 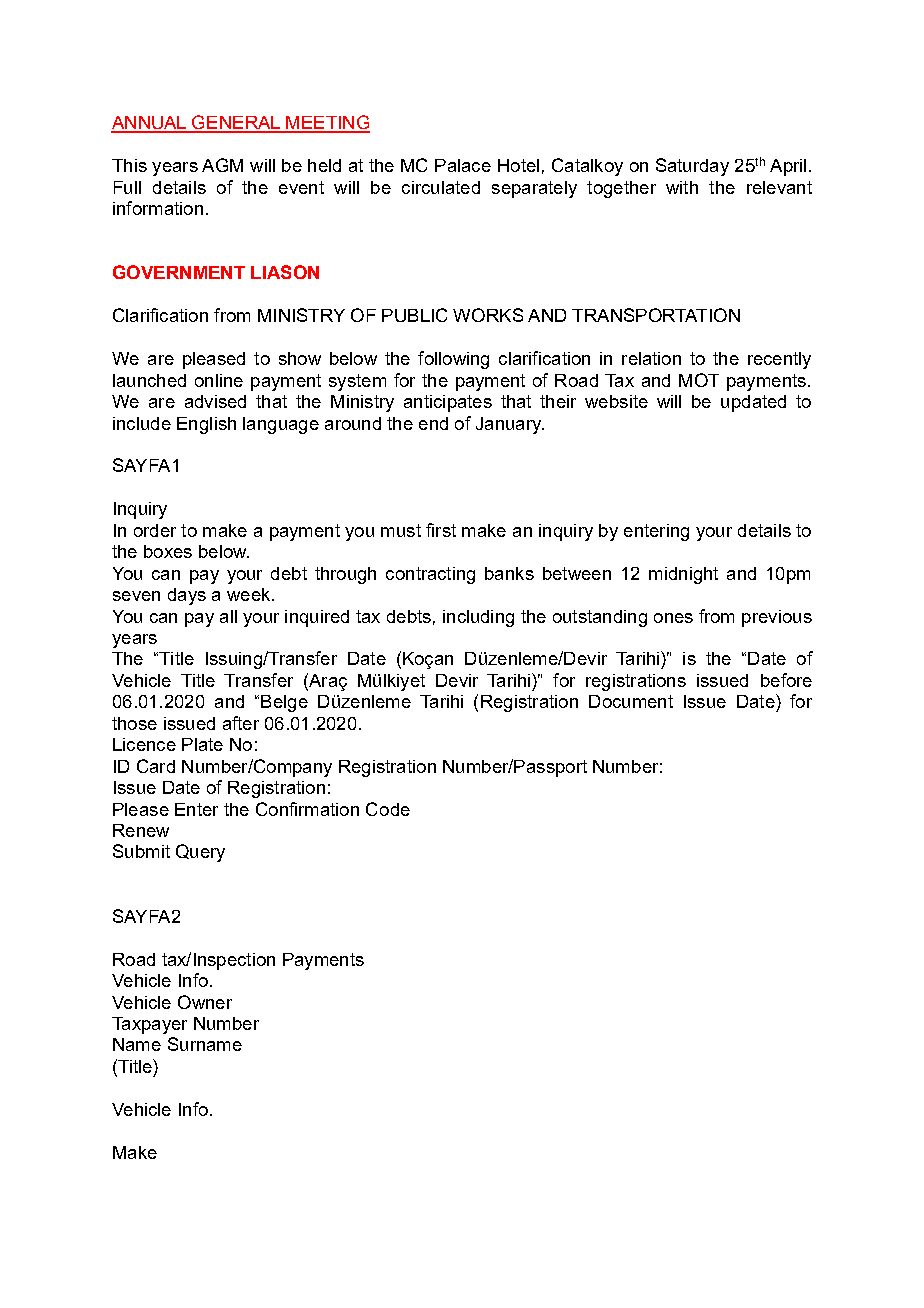 I want to click on days, so click(x=187, y=596).
